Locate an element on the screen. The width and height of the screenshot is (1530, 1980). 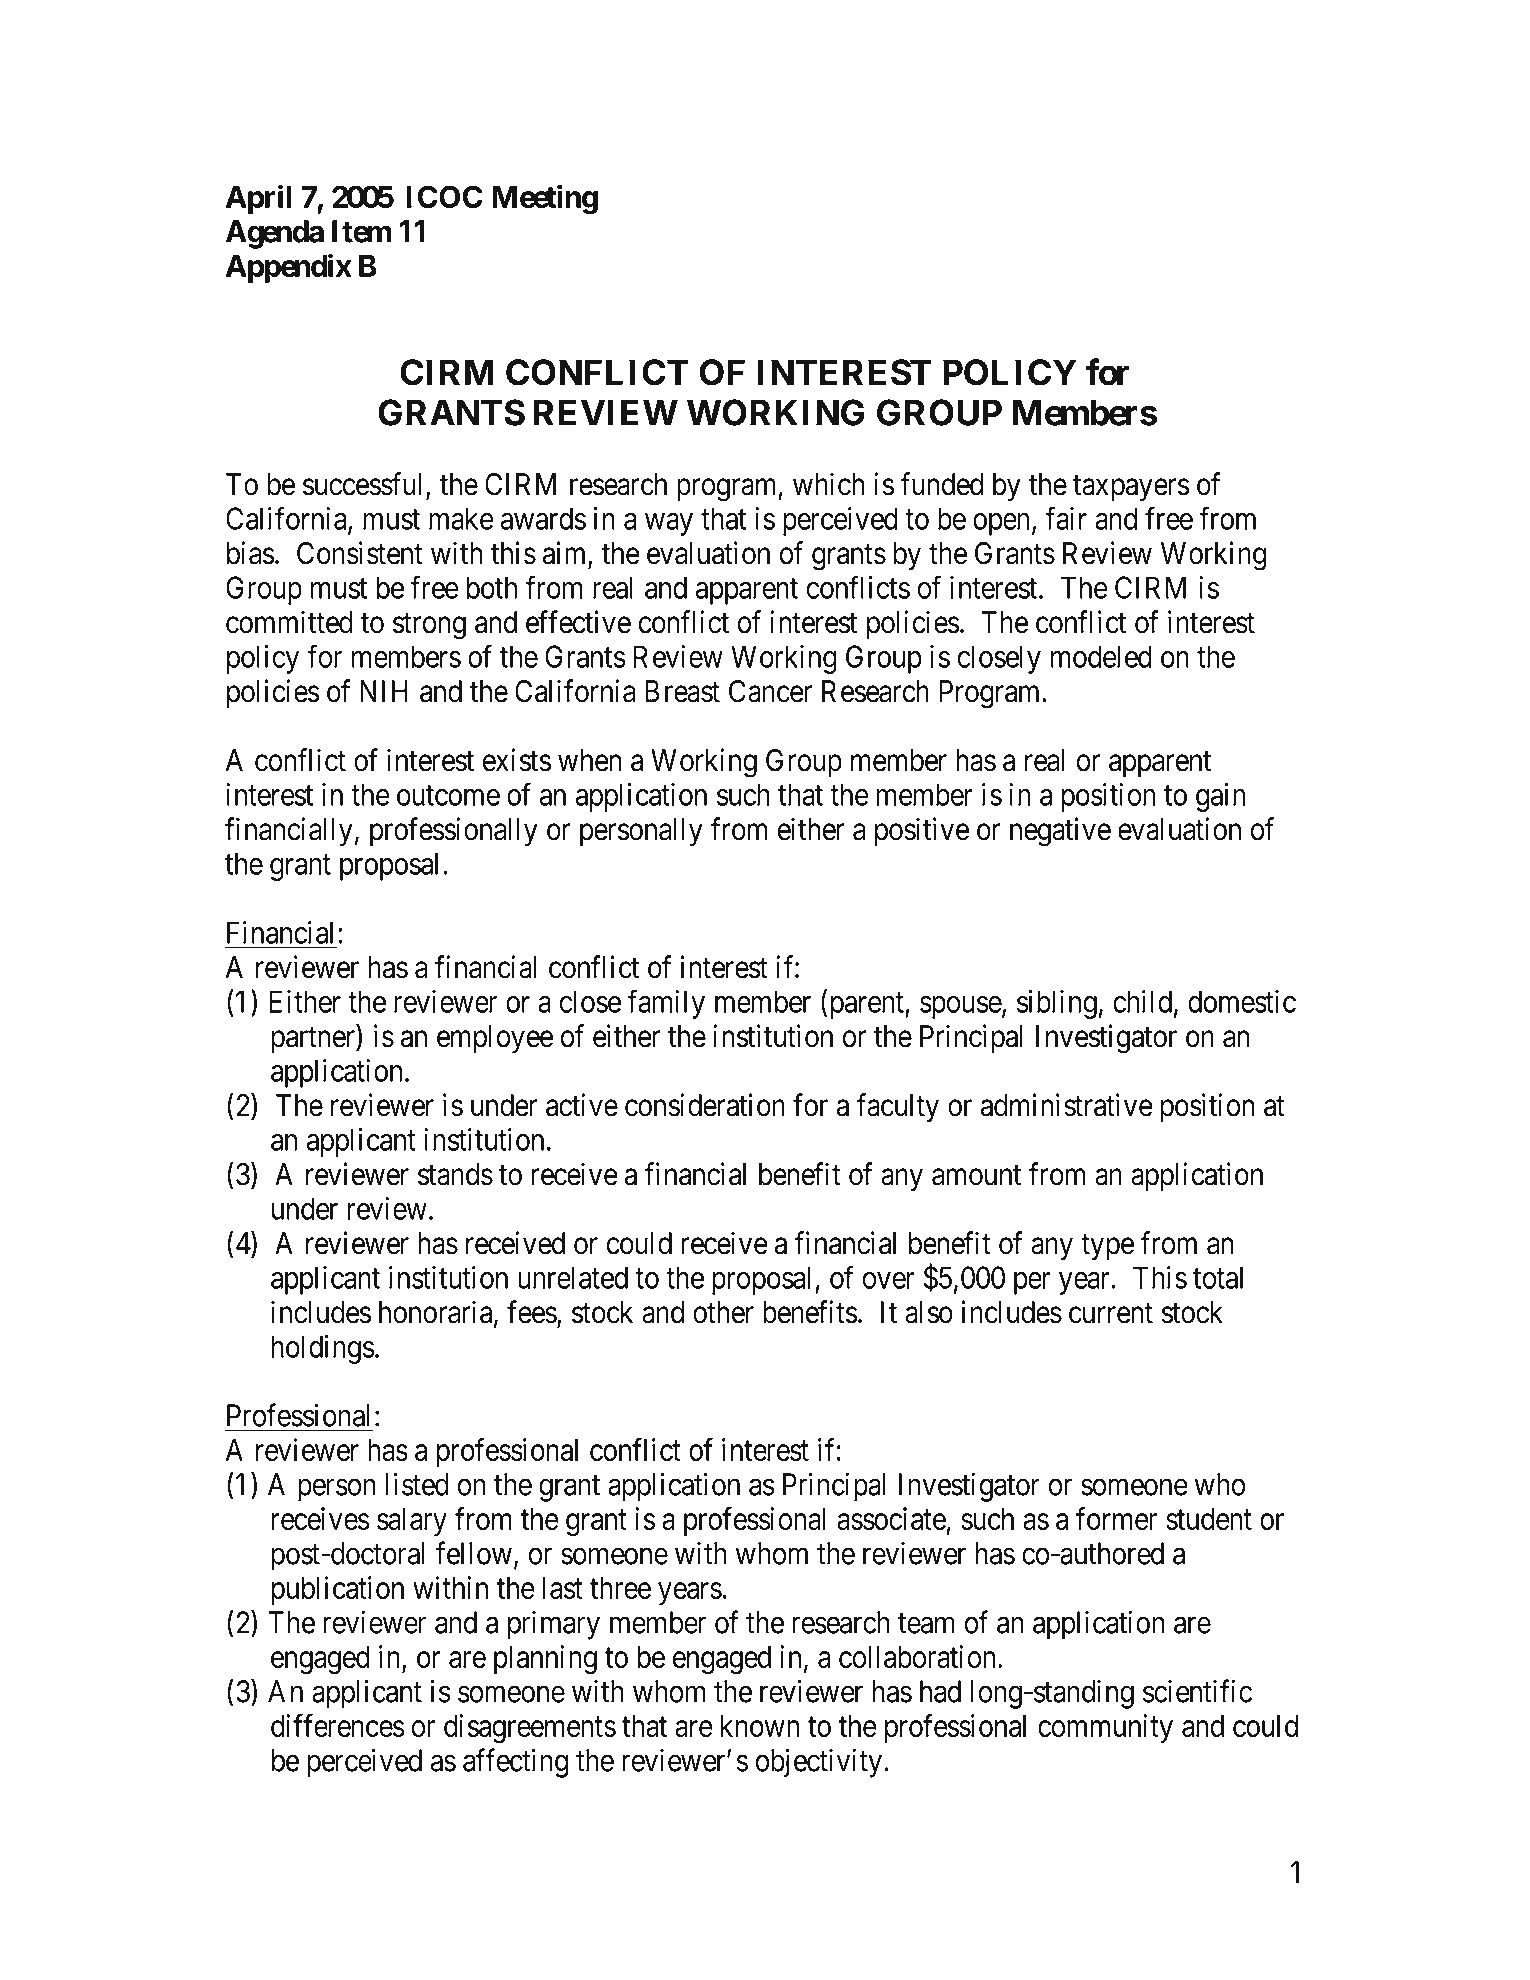
taxpayers is located at coordinates (1131, 488).
